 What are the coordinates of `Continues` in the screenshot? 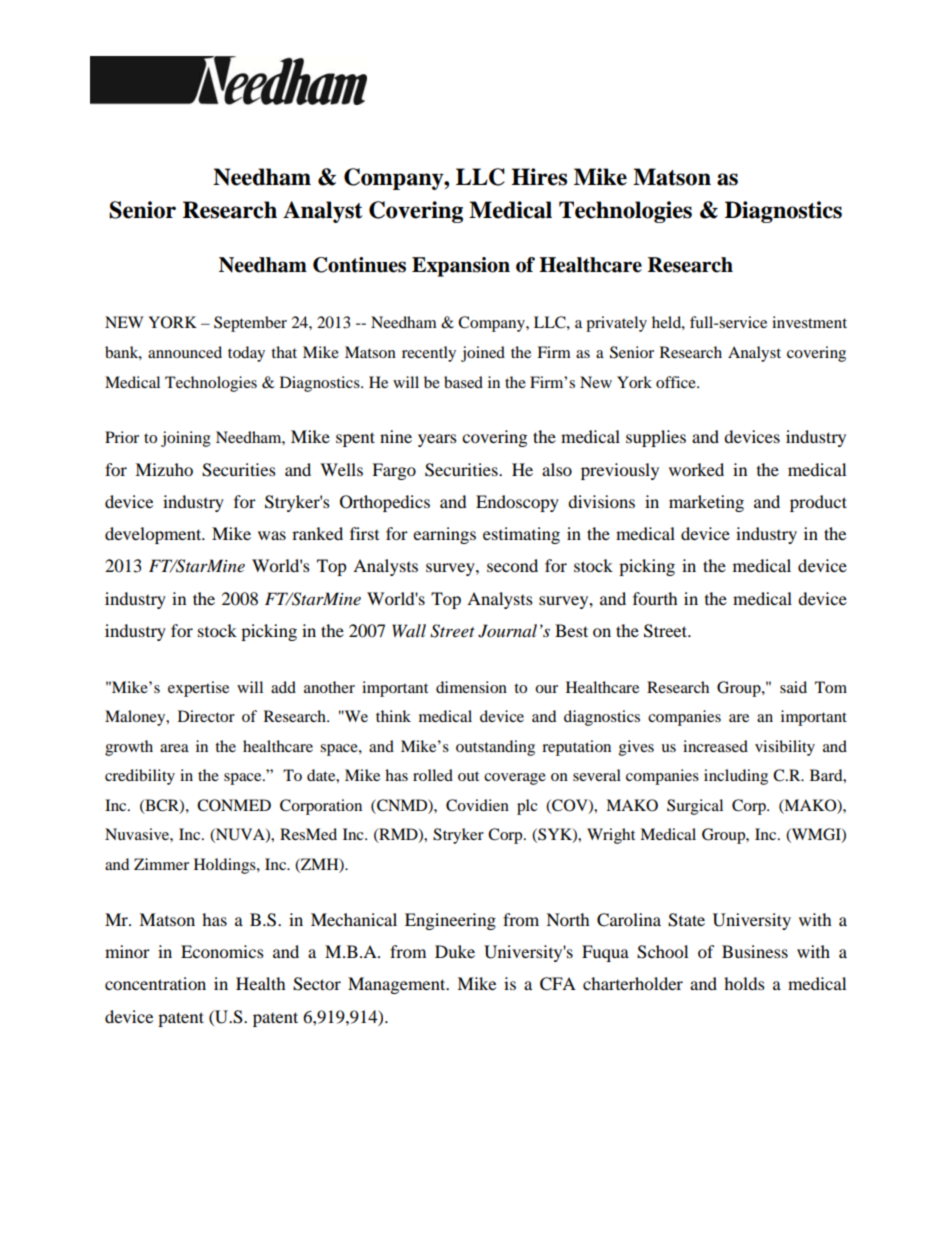 It's located at (359, 265).
